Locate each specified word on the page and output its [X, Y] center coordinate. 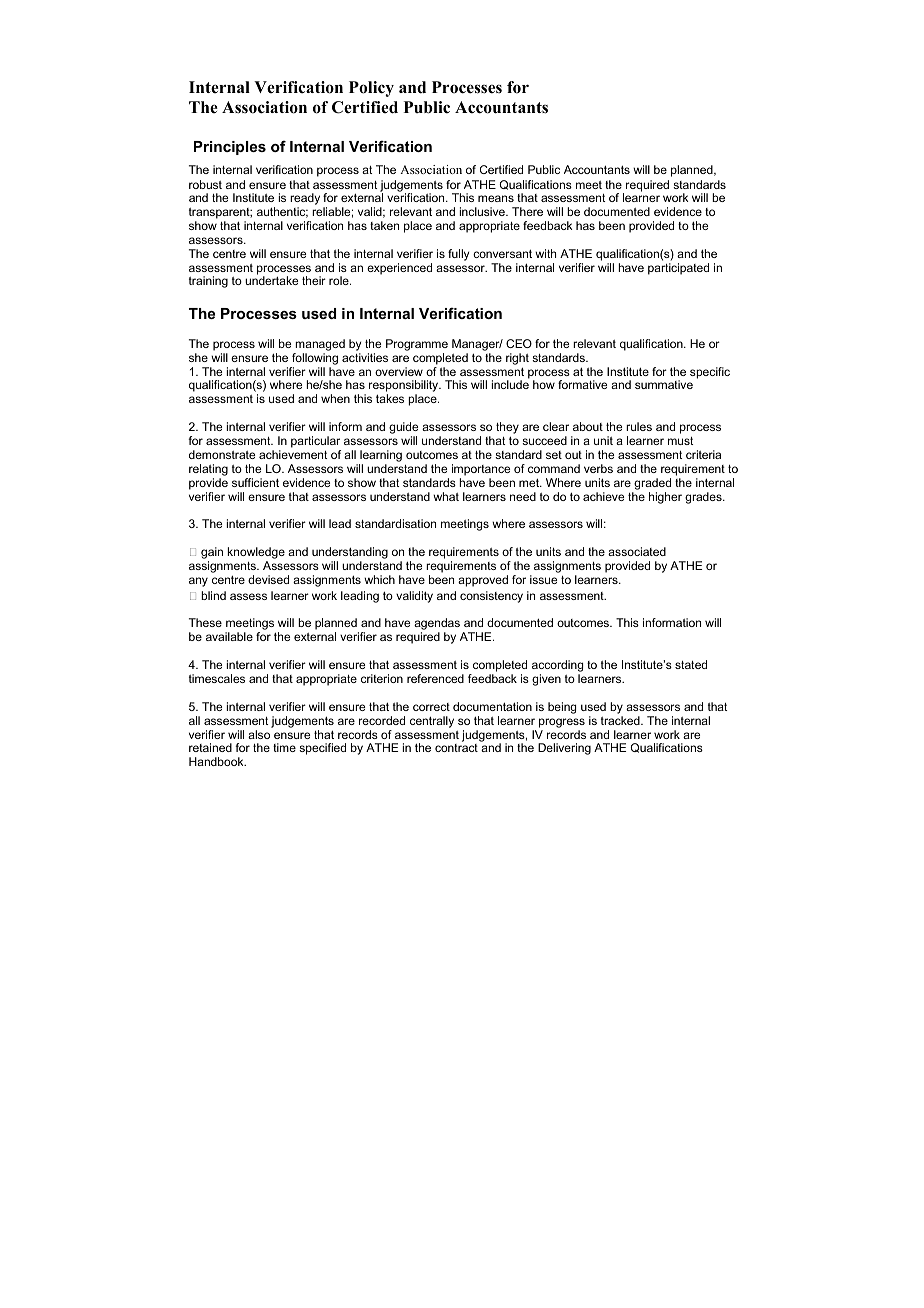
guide [403, 429]
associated [637, 551]
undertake [271, 280]
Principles [230, 148]
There [527, 211]
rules [639, 426]
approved [483, 581]
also [259, 734]
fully [458, 255]
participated [678, 269]
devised [268, 579]
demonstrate [222, 454]
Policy [371, 89]
